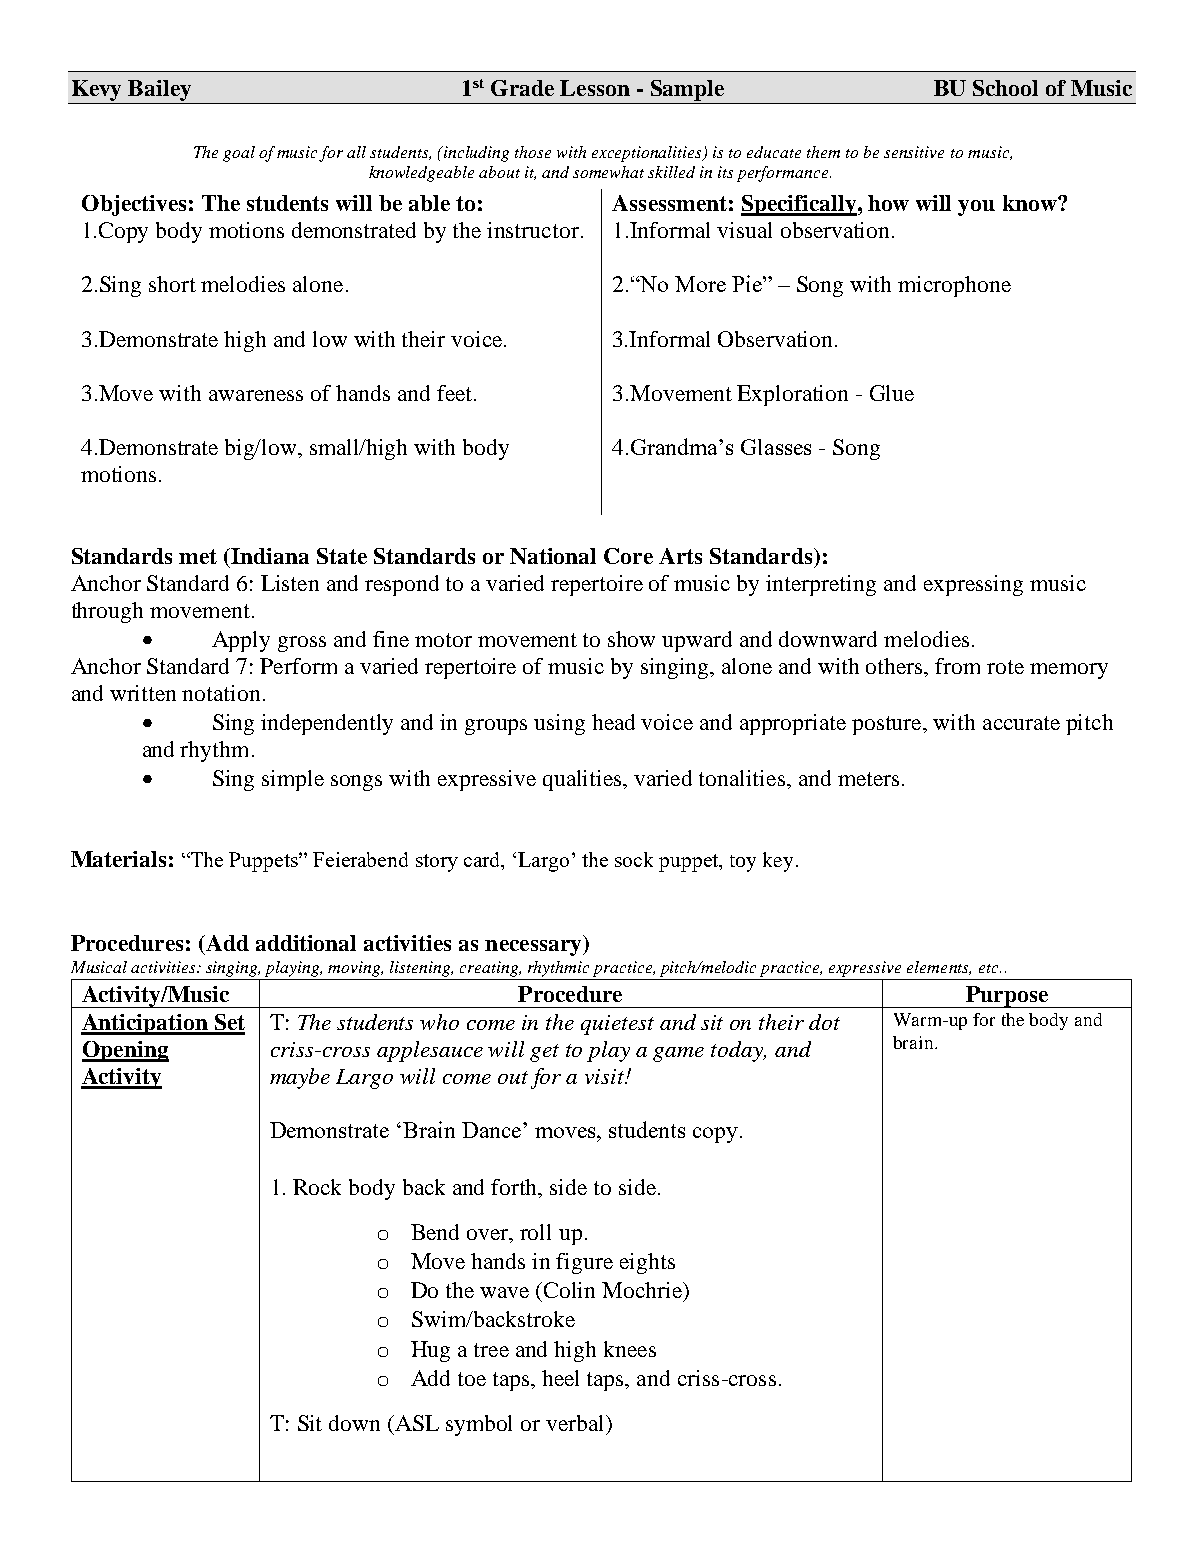 This page has height=1557, width=1203. Describe the element at coordinates (821, 585) in the page. I see `interpreting` at that location.
